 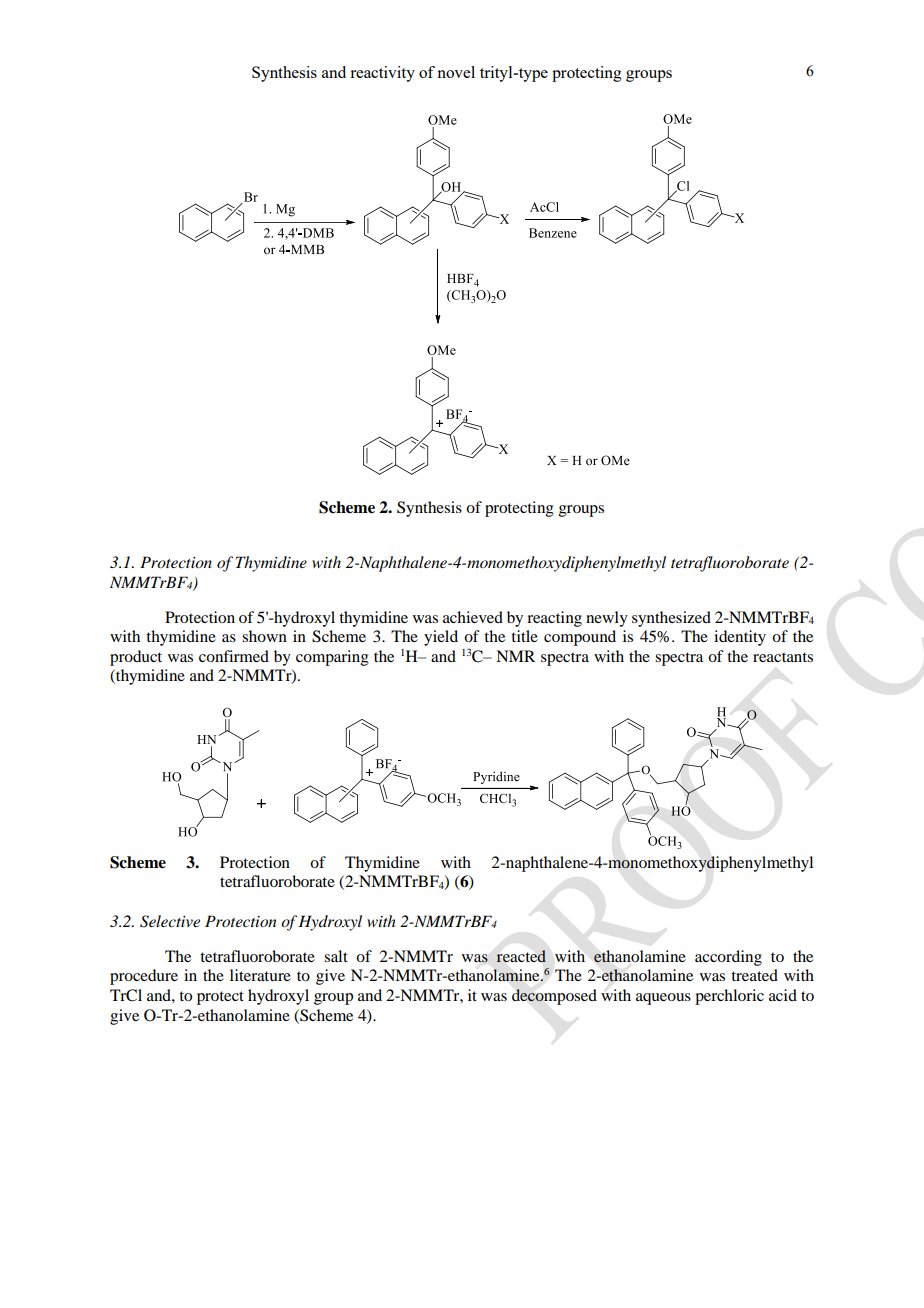 What do you see at coordinates (456, 72) in the image?
I see `novel` at bounding box center [456, 72].
